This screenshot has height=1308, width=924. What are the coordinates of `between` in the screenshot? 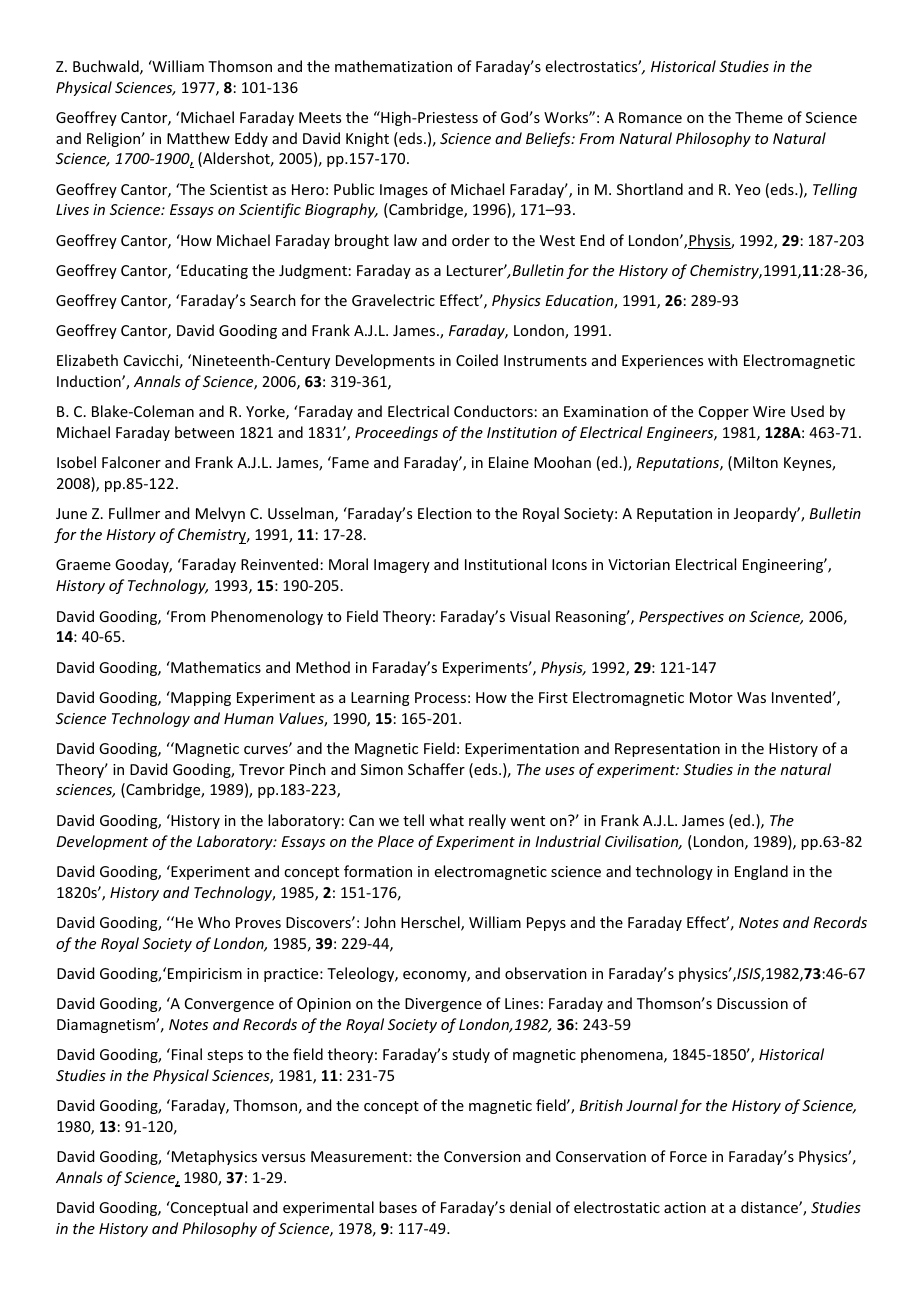 It's located at (204, 432).
